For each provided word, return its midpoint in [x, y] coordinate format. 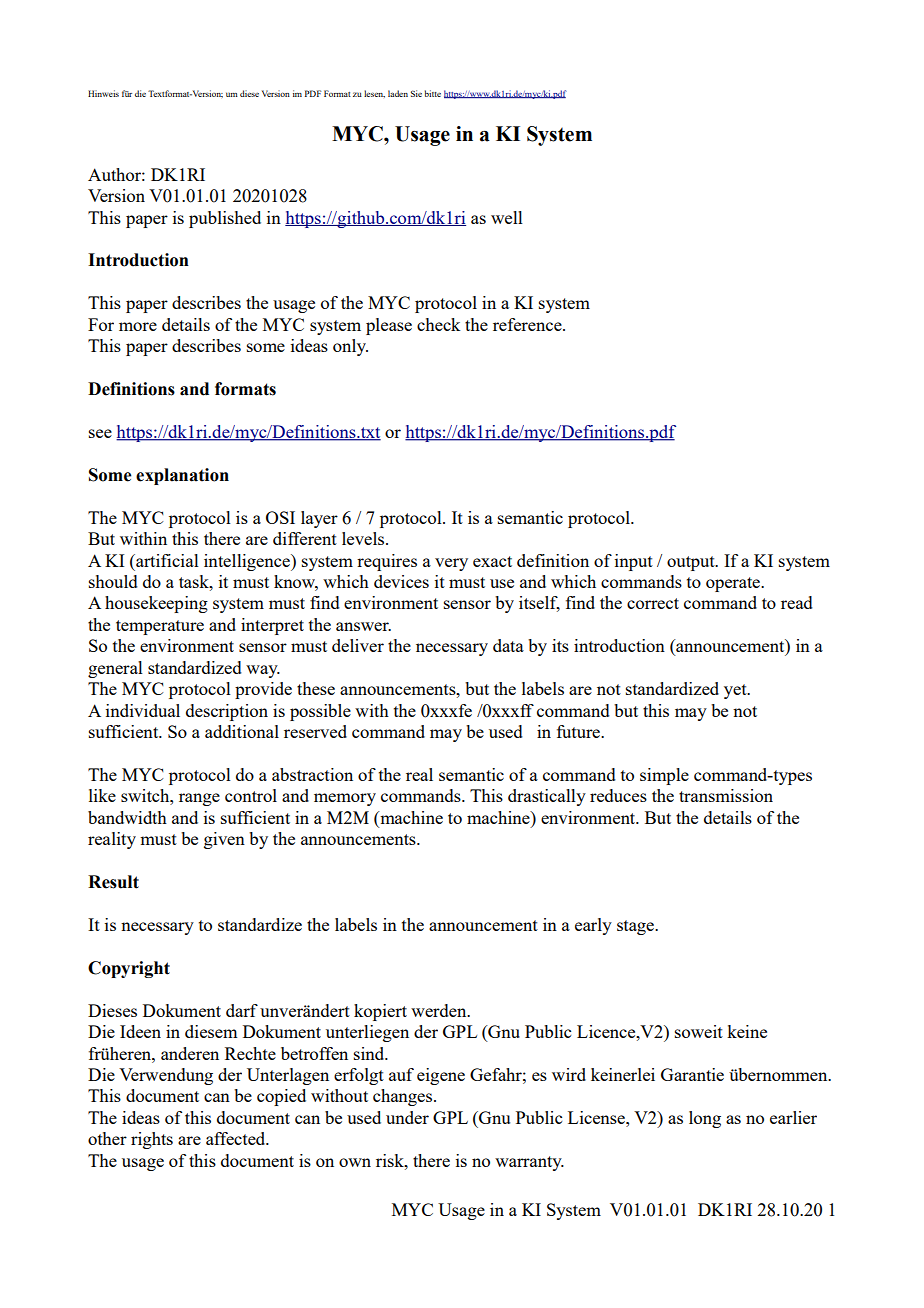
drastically [547, 797]
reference [528, 324]
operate [734, 584]
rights [152, 1140]
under [407, 1117]
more [138, 326]
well [507, 217]
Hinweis [103, 93]
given [224, 840]
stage [637, 927]
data [508, 645]
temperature [160, 627]
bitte [432, 93]
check [438, 324]
